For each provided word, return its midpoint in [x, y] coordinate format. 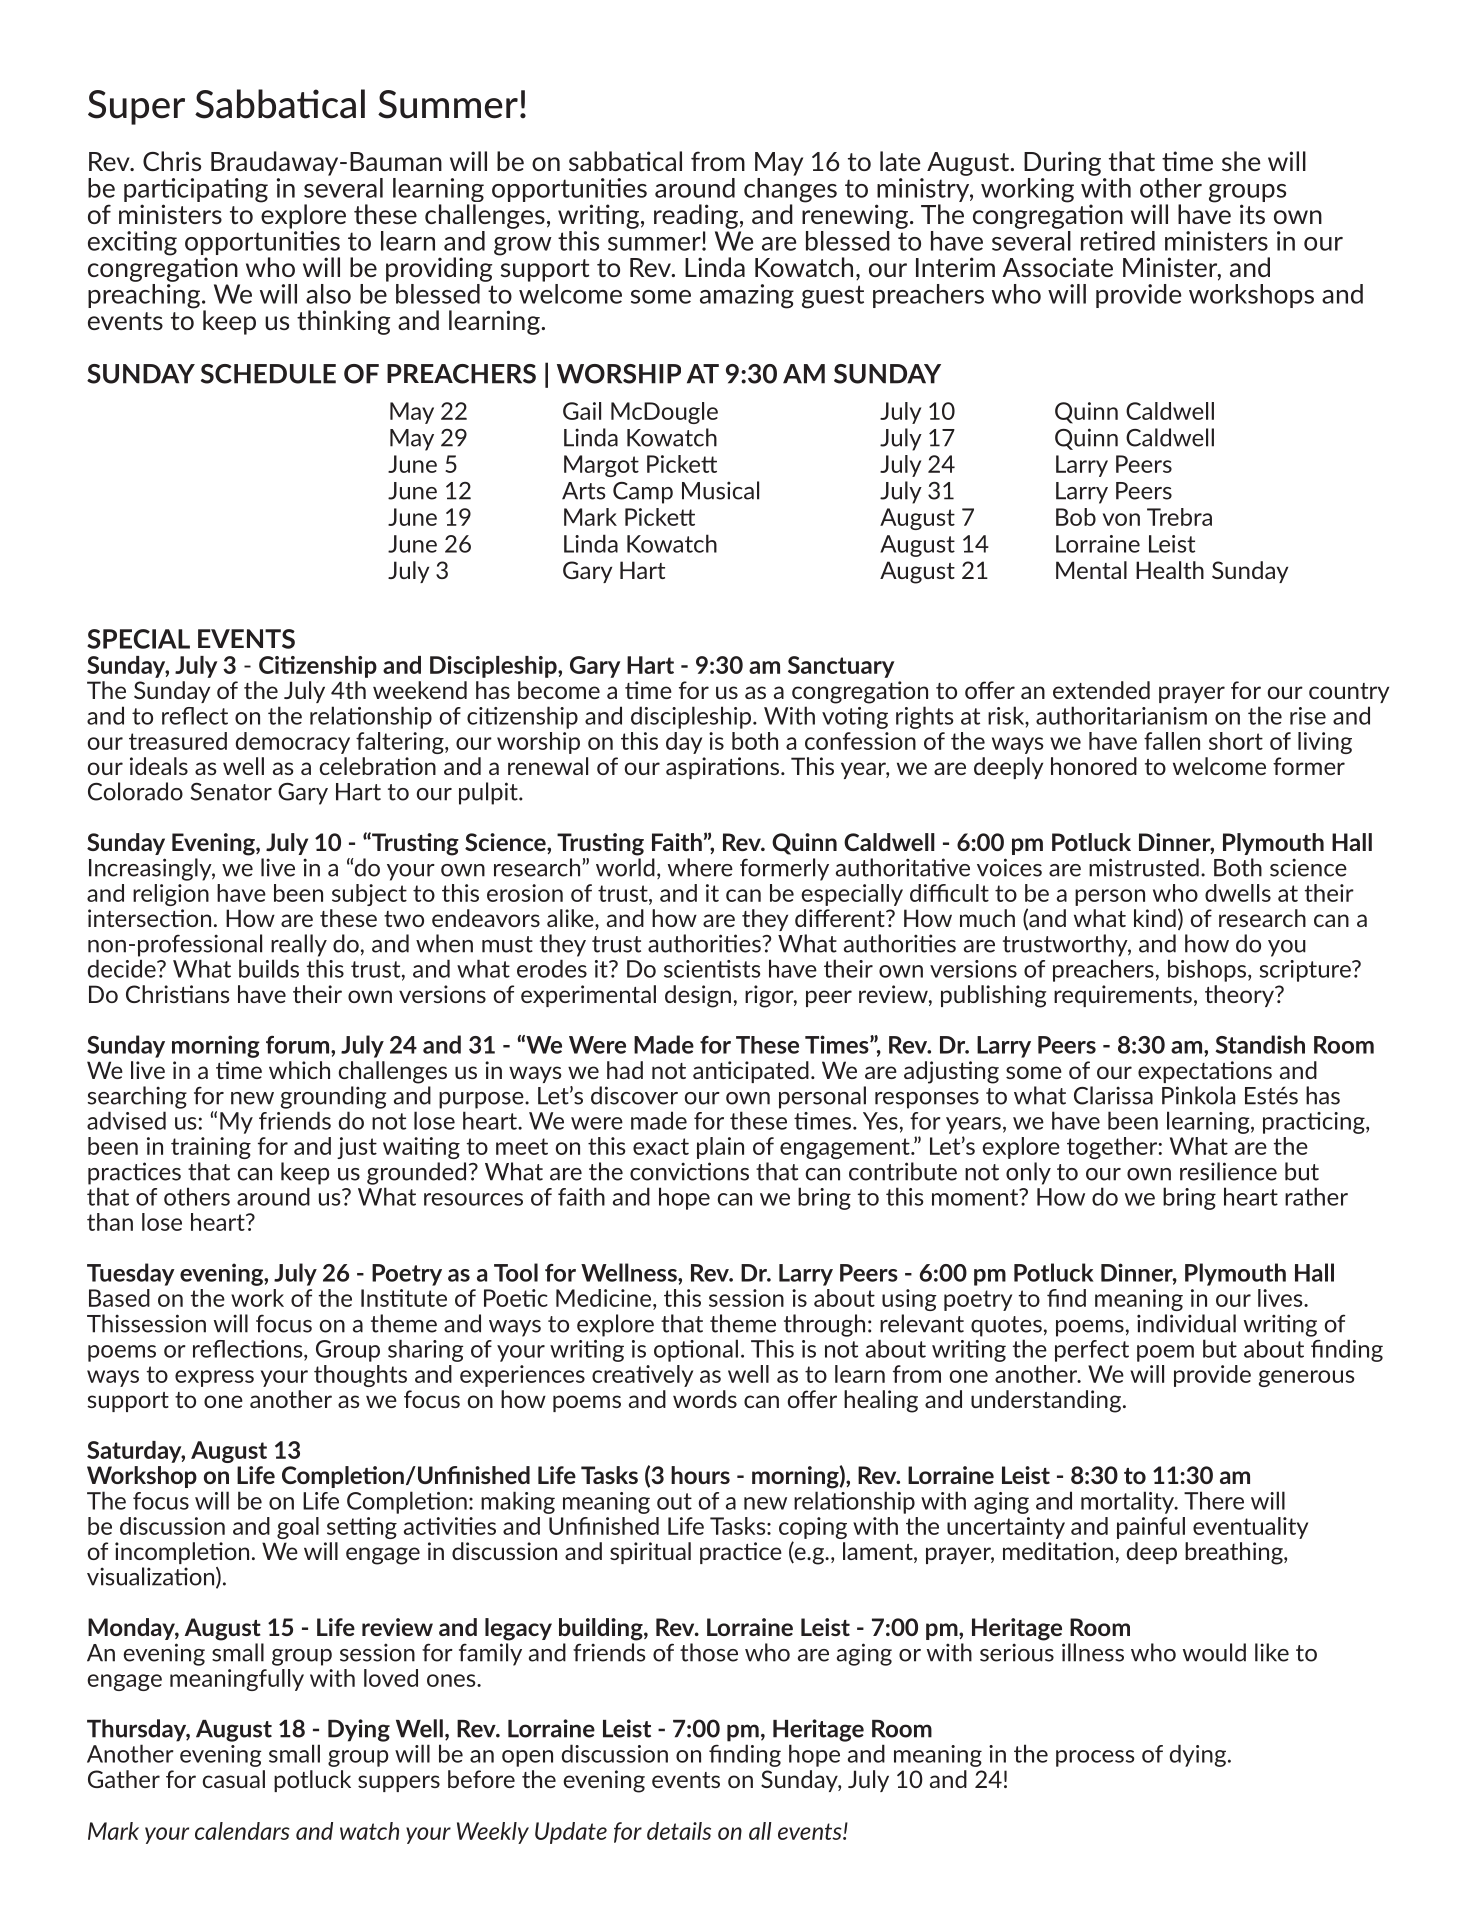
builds [269, 968]
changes [790, 190]
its [1252, 214]
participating [196, 191]
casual [234, 1779]
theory [1240, 996]
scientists [712, 969]
